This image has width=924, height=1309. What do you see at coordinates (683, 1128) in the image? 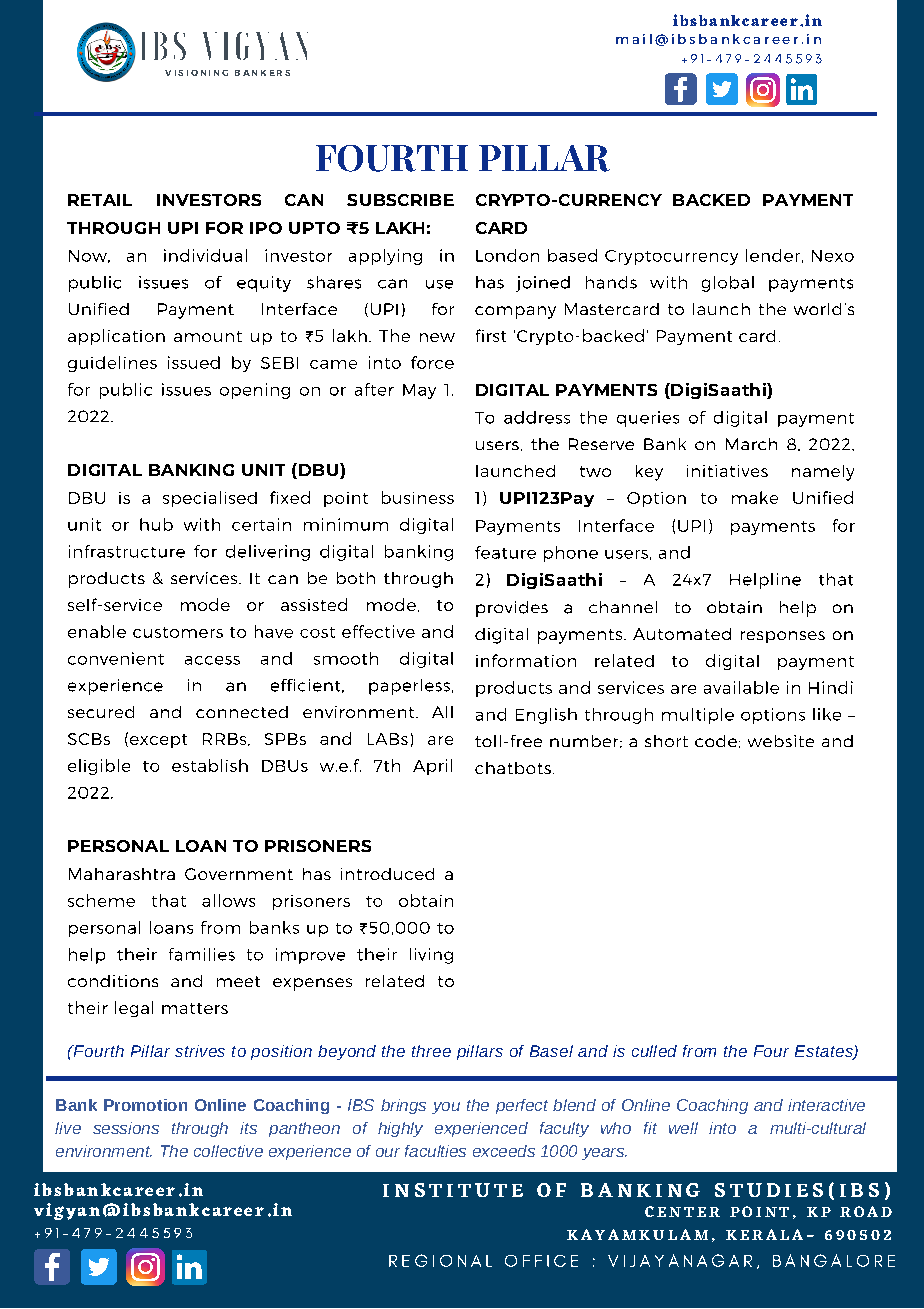
I see `well` at bounding box center [683, 1128].
